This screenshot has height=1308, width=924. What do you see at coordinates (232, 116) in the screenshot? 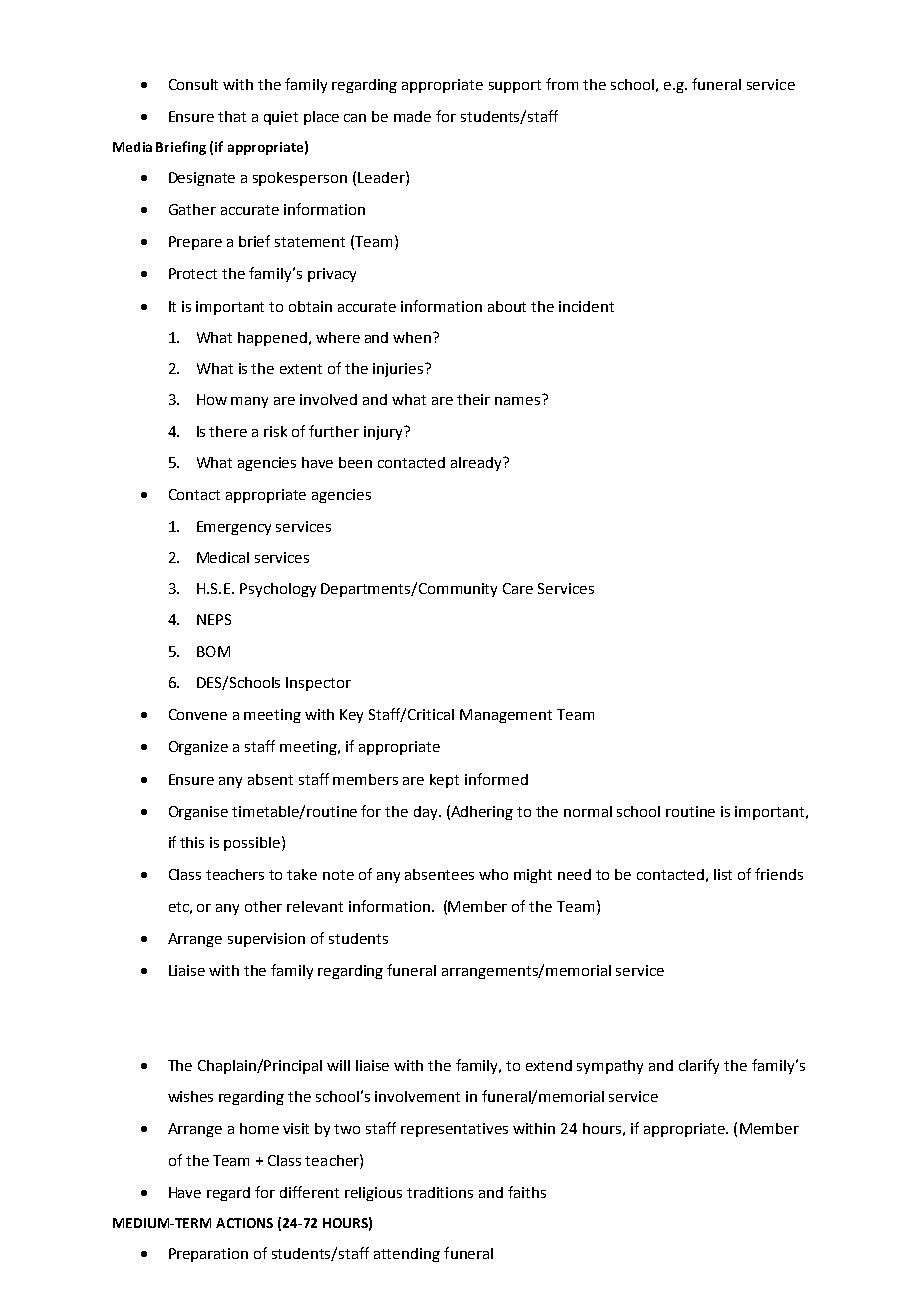
I see `that` at bounding box center [232, 116].
